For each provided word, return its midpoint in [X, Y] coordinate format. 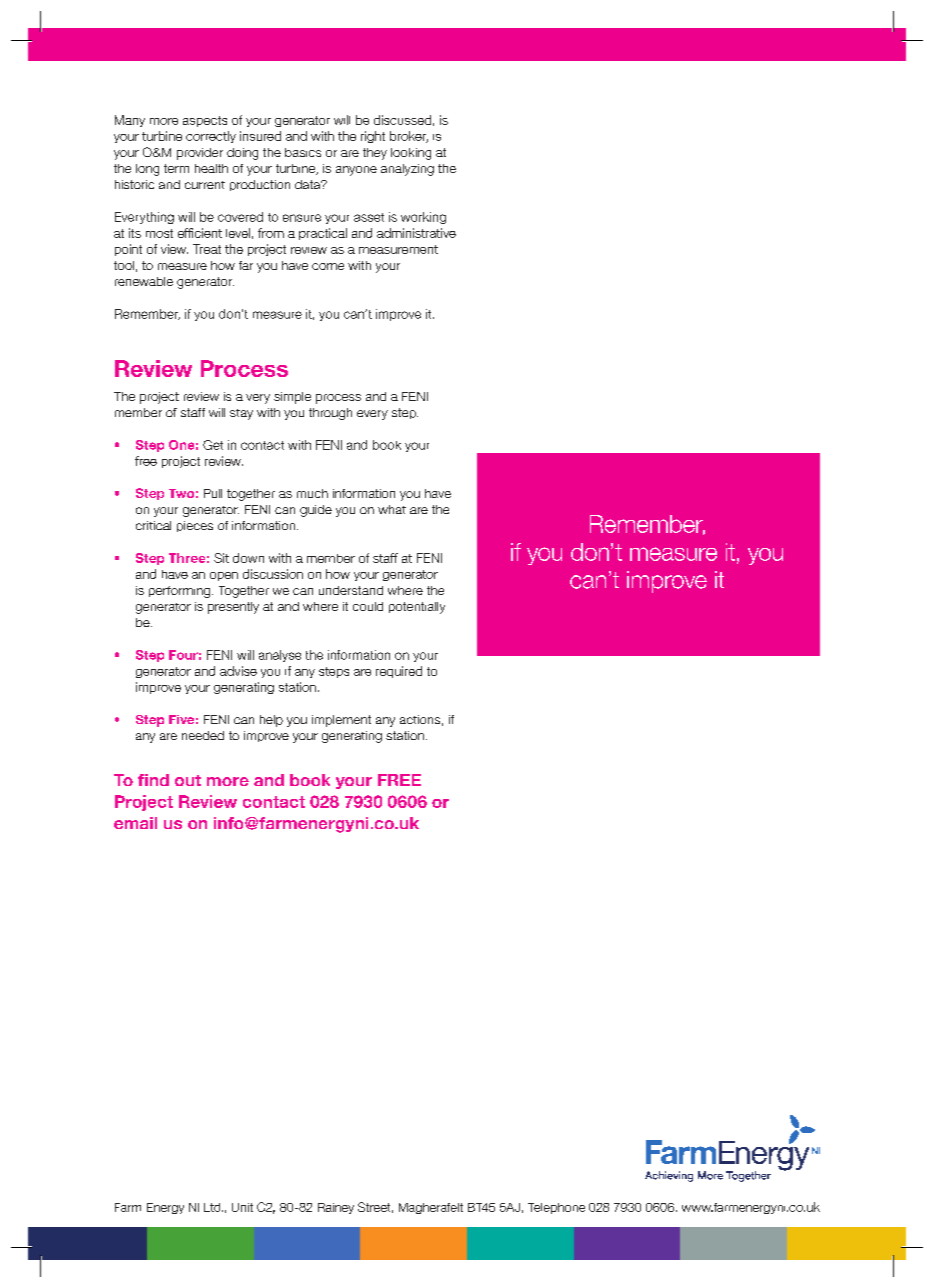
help [271, 721]
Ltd [213, 1207]
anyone [356, 171]
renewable [144, 281]
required [399, 672]
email [135, 823]
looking [411, 154]
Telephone [556, 1208]
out [188, 780]
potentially [417, 608]
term [176, 168]
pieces [195, 526]
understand [351, 590]
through [330, 414]
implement [341, 721]
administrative [416, 233]
